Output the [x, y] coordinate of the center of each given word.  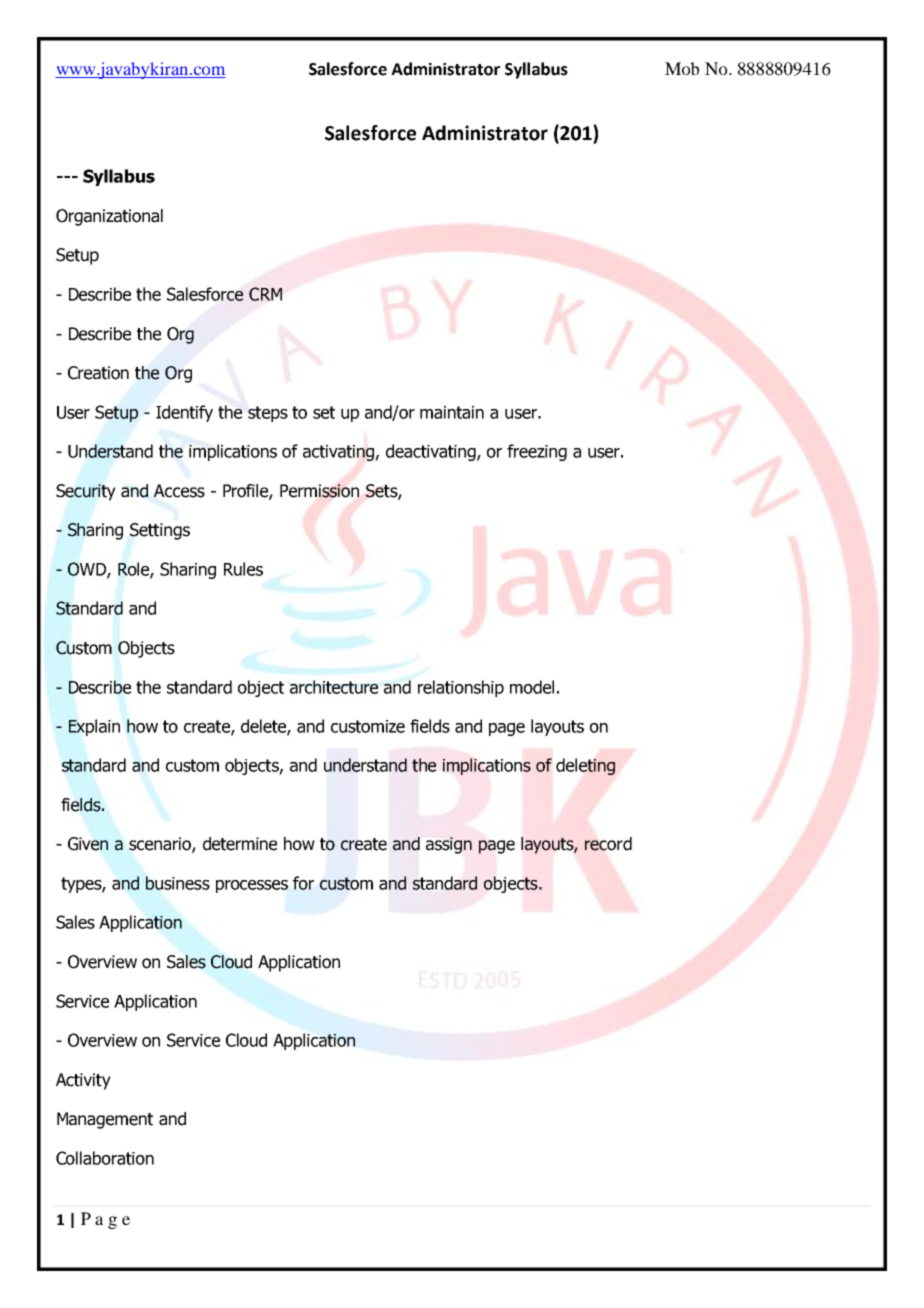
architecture [334, 687]
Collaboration [105, 1158]
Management [105, 1120]
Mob [682, 68]
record [608, 844]
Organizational [109, 217]
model [532, 687]
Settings [160, 531]
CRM [265, 294]
